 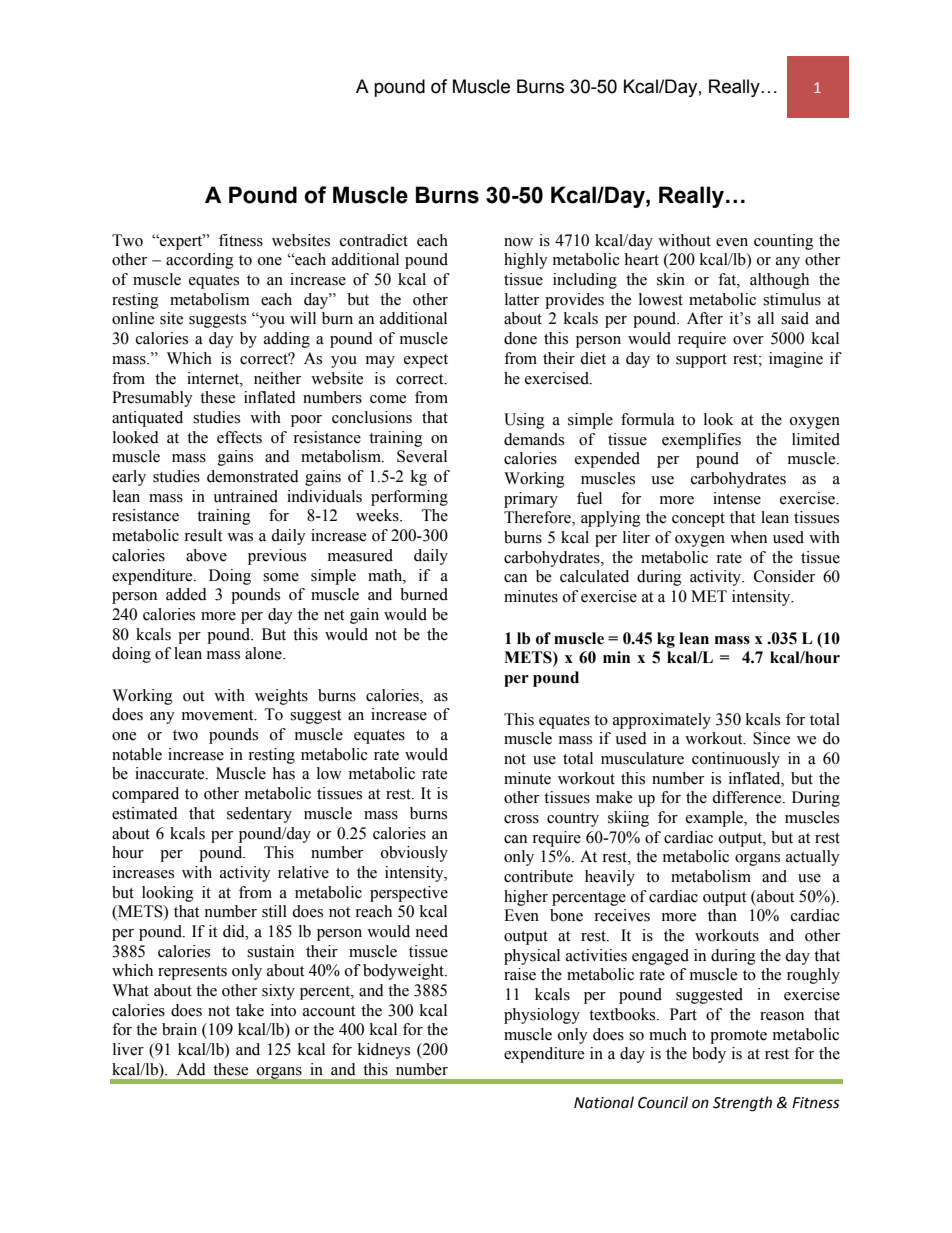 What do you see at coordinates (281, 697) in the screenshot?
I see `weights` at bounding box center [281, 697].
